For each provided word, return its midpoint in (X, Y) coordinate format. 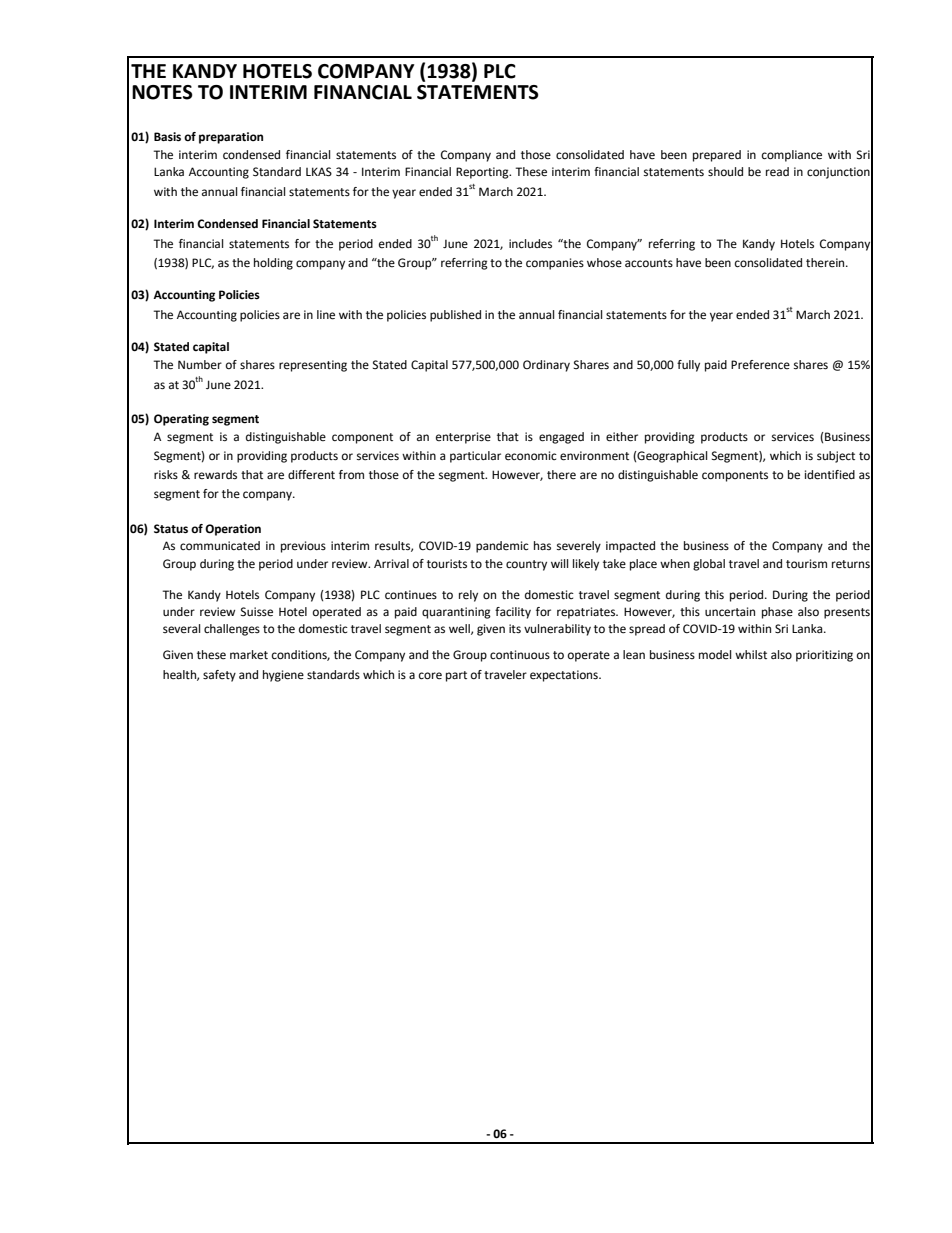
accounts (649, 263)
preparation (231, 138)
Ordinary (546, 366)
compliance (792, 156)
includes (530, 244)
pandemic (502, 547)
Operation (233, 530)
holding (273, 264)
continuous (520, 654)
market (249, 655)
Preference (760, 365)
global (709, 565)
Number (200, 364)
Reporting (483, 173)
